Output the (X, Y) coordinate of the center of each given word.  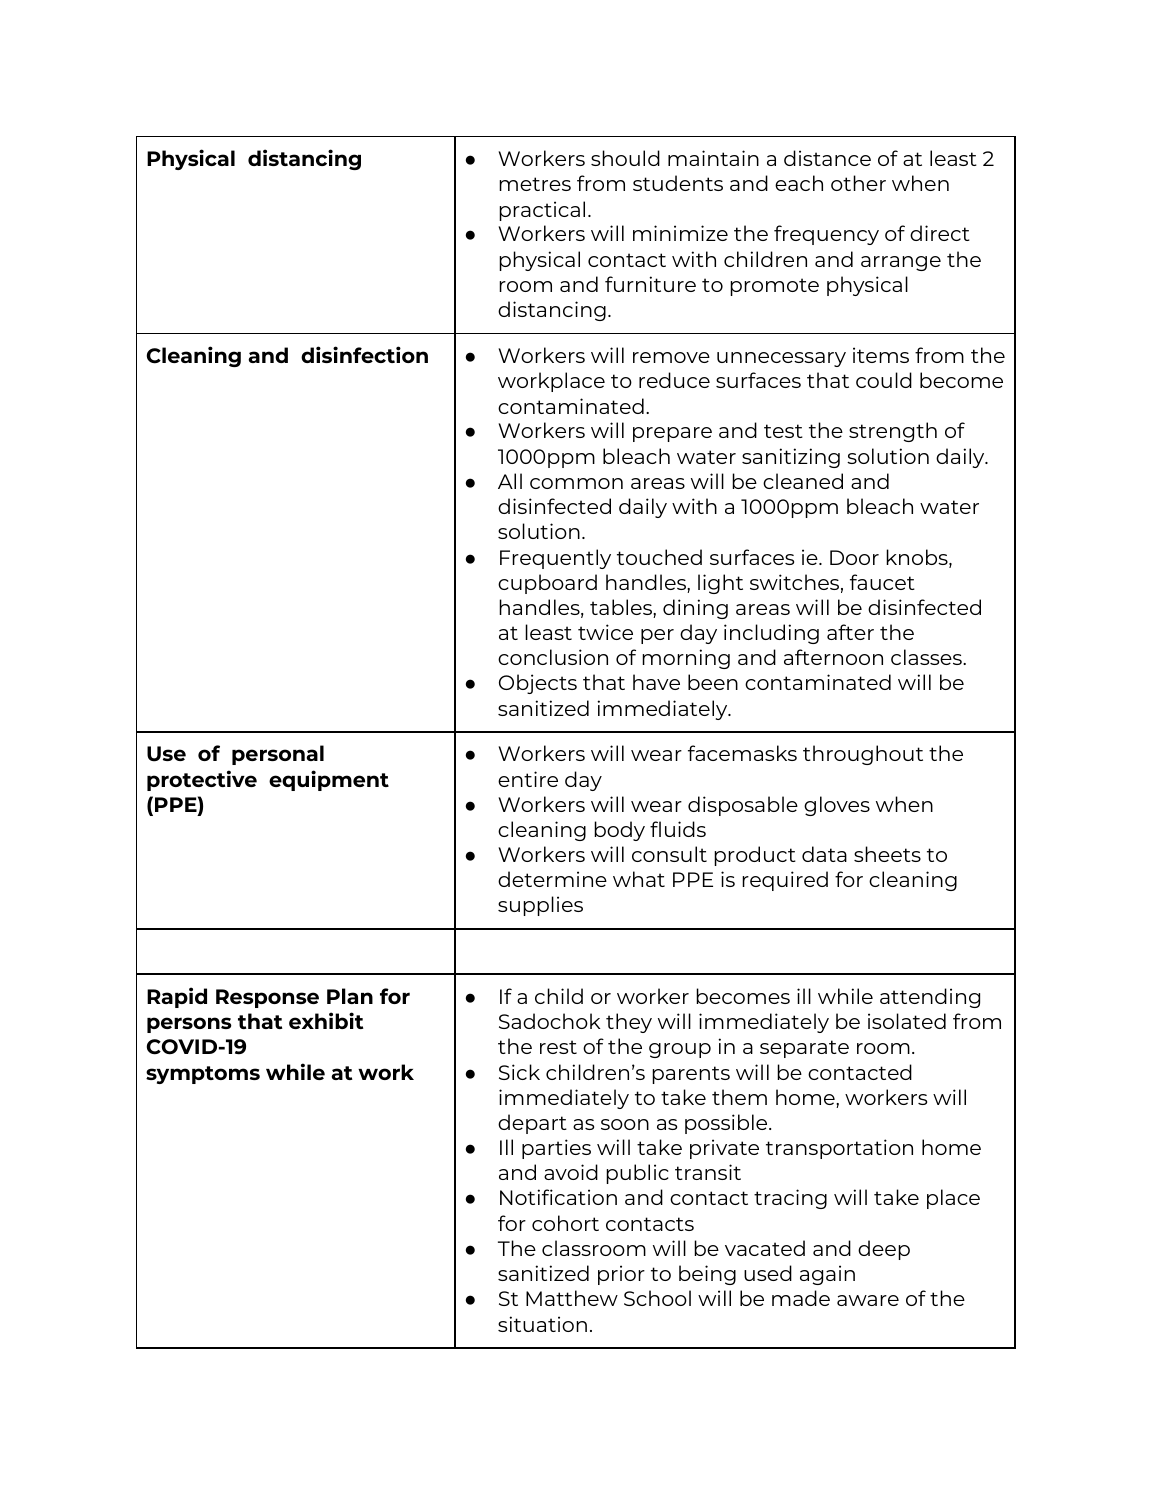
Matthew (572, 1298)
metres (535, 184)
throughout (863, 755)
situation (542, 1324)
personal (278, 755)
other (858, 183)
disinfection (364, 354)
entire (528, 779)
